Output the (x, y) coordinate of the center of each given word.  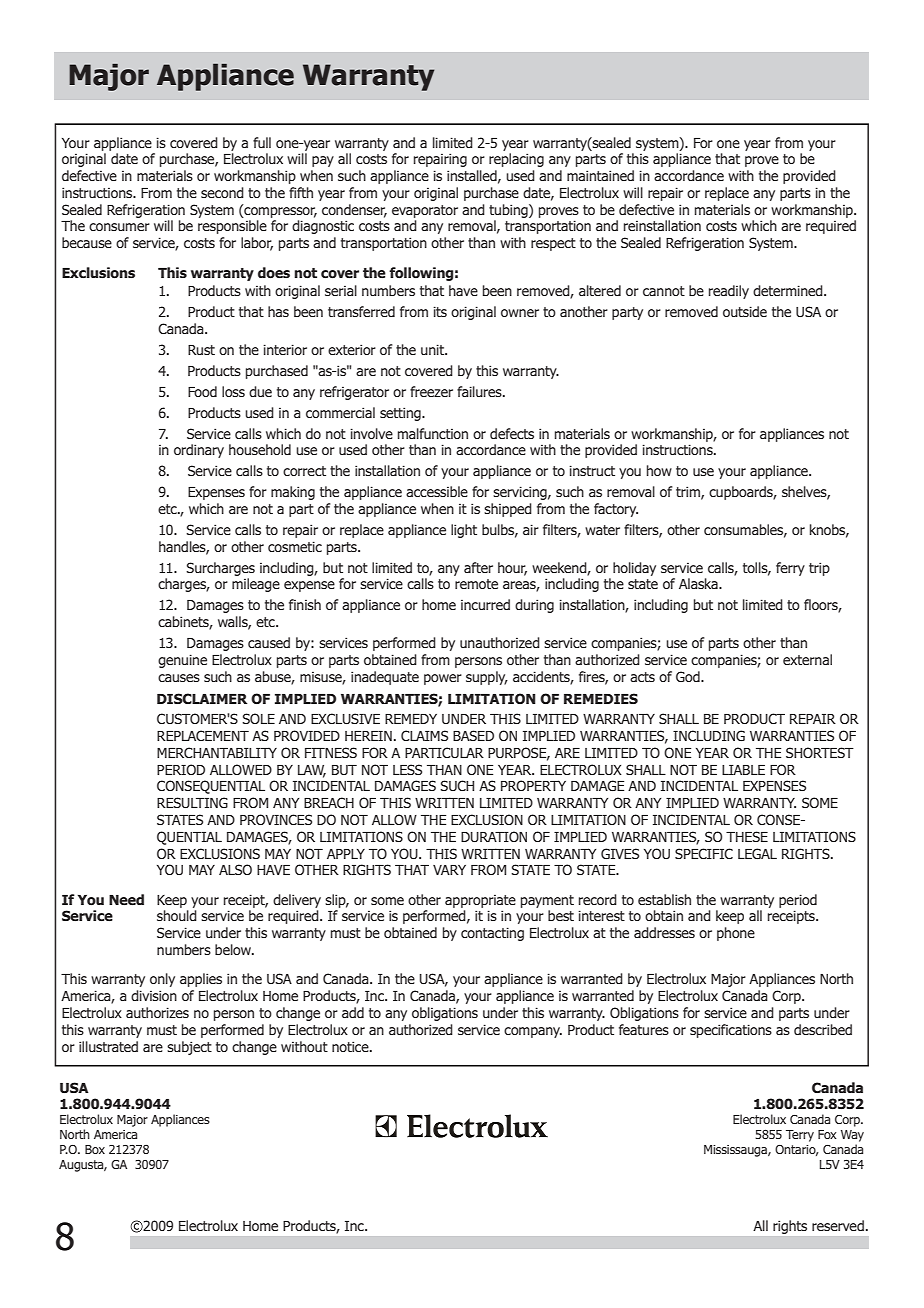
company (533, 1032)
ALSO (235, 869)
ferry (790, 569)
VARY (449, 870)
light (464, 531)
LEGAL (757, 853)
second (222, 192)
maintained (600, 175)
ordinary (199, 451)
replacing (516, 160)
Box (95, 1149)
